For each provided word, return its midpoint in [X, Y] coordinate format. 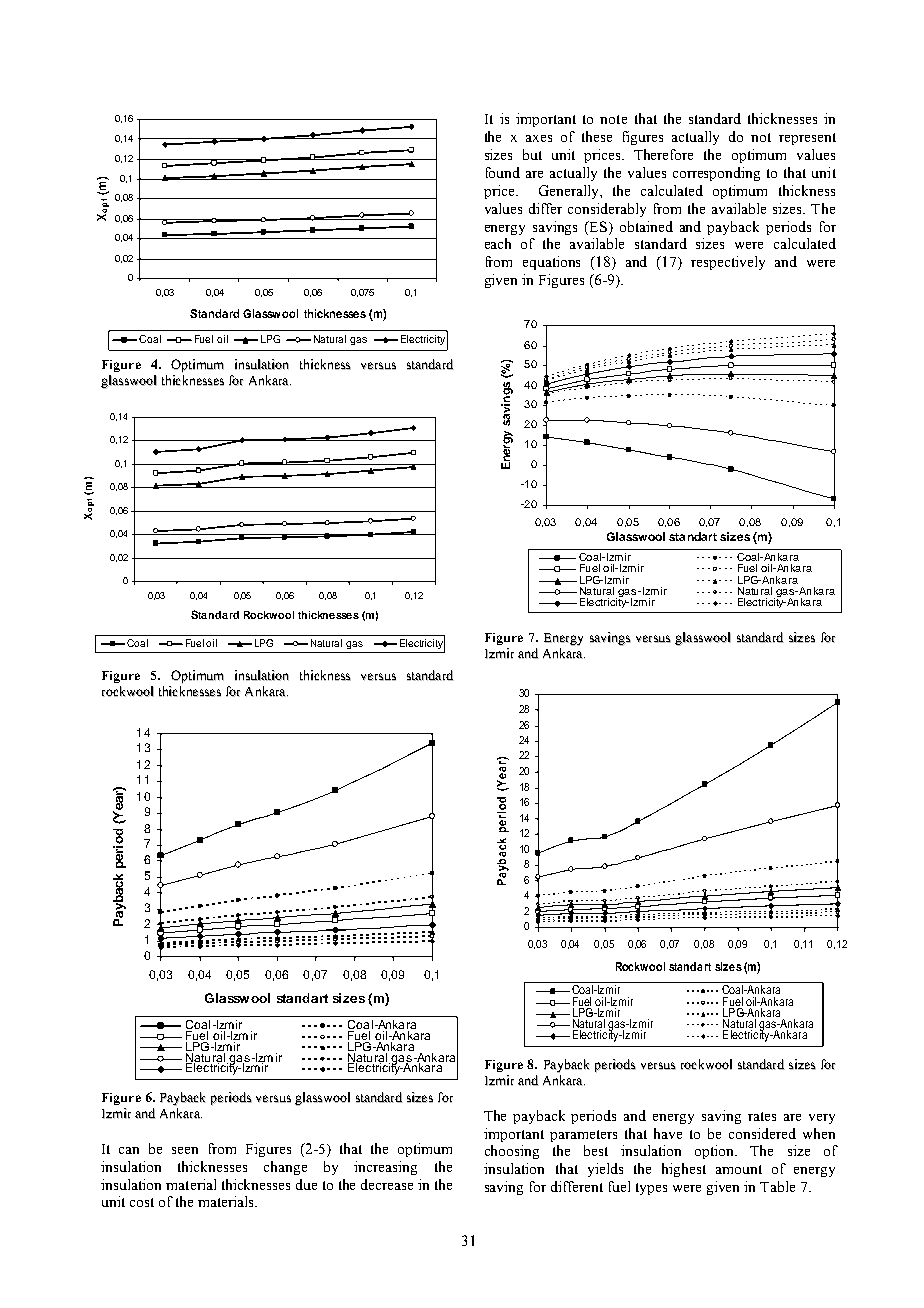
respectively [728, 263]
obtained [646, 226]
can [129, 1150]
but [532, 154]
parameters [583, 1136]
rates [762, 1116]
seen [185, 1150]
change [285, 1168]
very [822, 1119]
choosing [512, 1152]
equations [551, 263]
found [503, 172]
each [498, 243]
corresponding [716, 174]
